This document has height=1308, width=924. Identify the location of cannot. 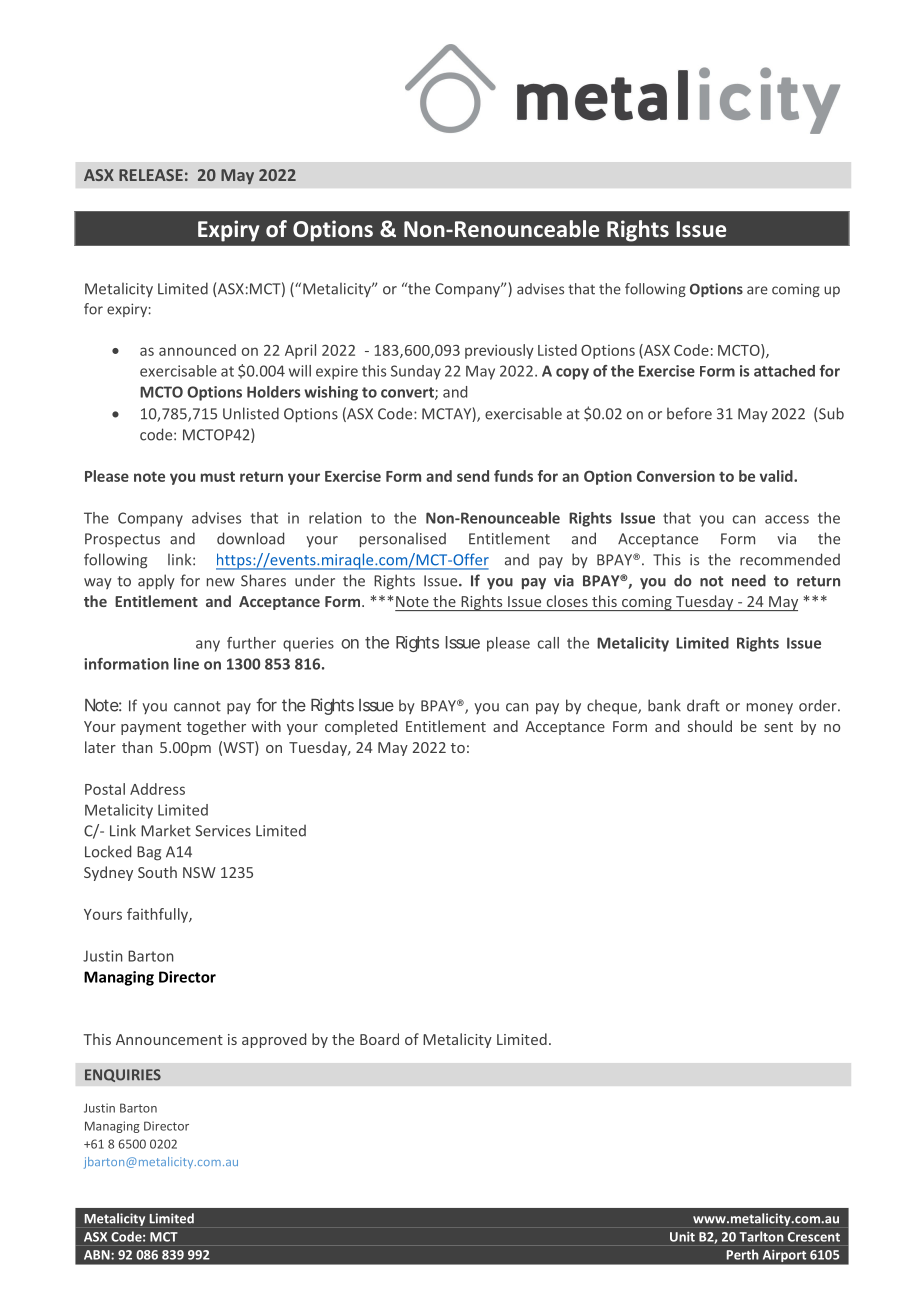
(197, 706).
